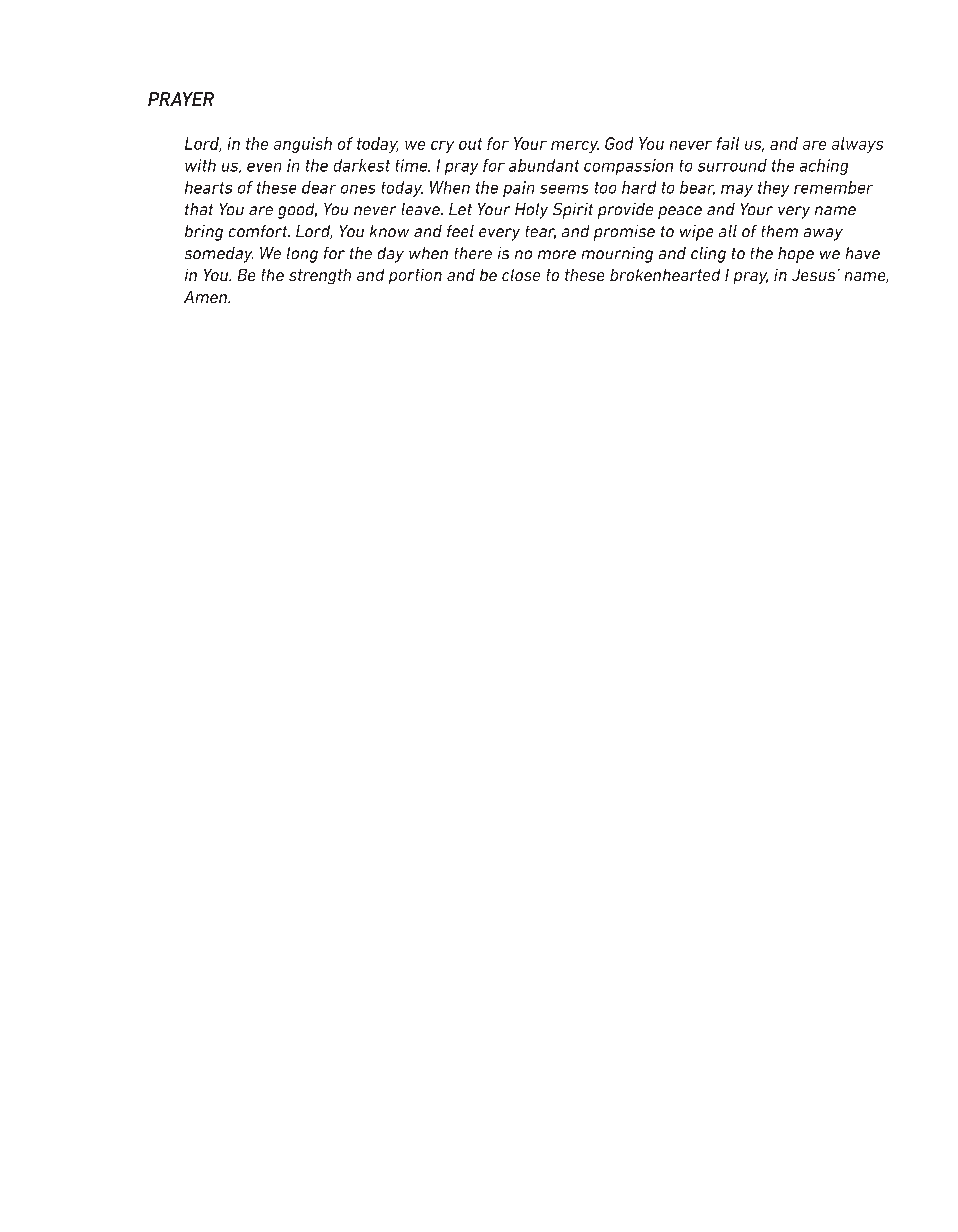  I want to click on good, so click(297, 211).
